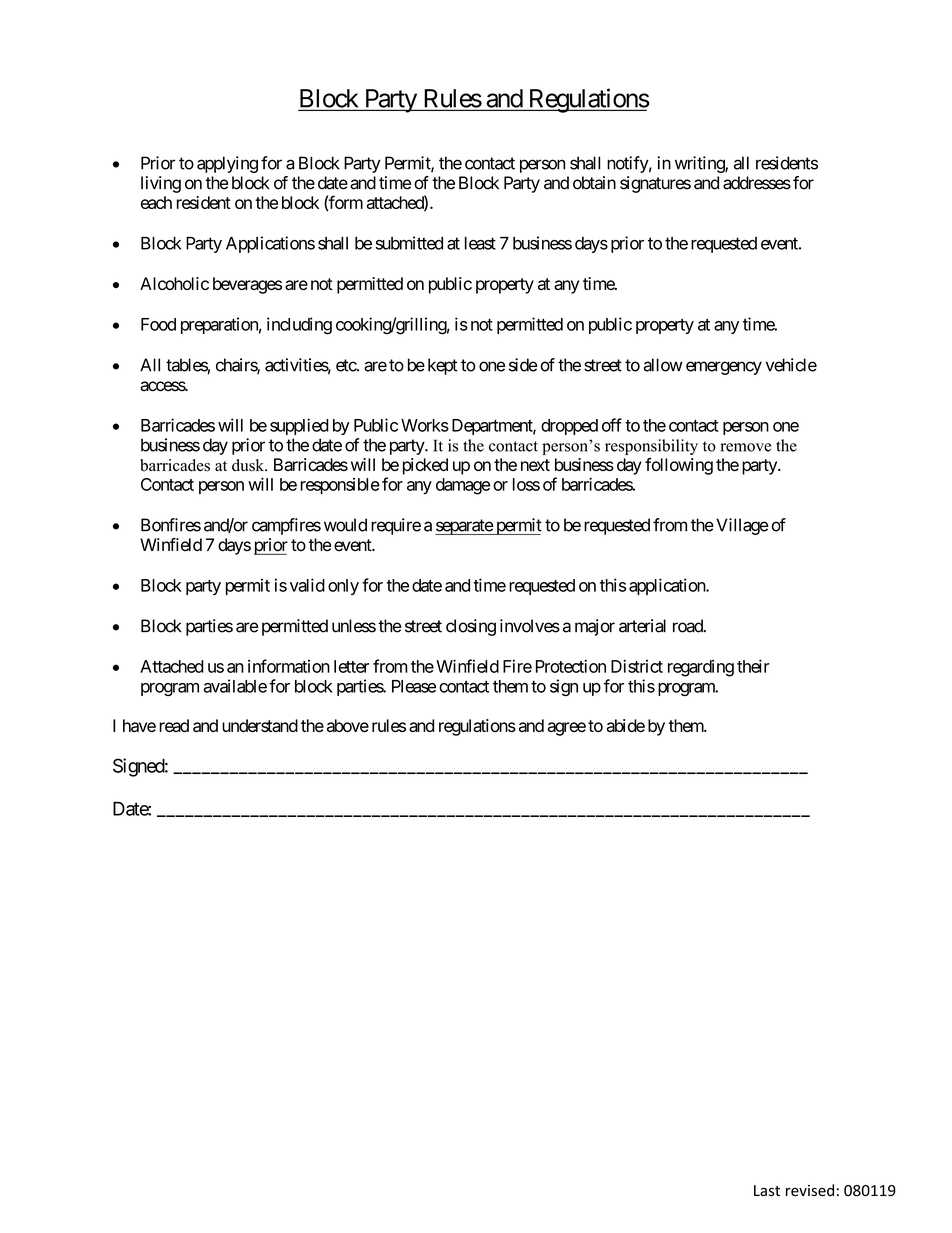 Image resolution: width=952 pixels, height=1233 pixels. I want to click on least, so click(480, 243).
